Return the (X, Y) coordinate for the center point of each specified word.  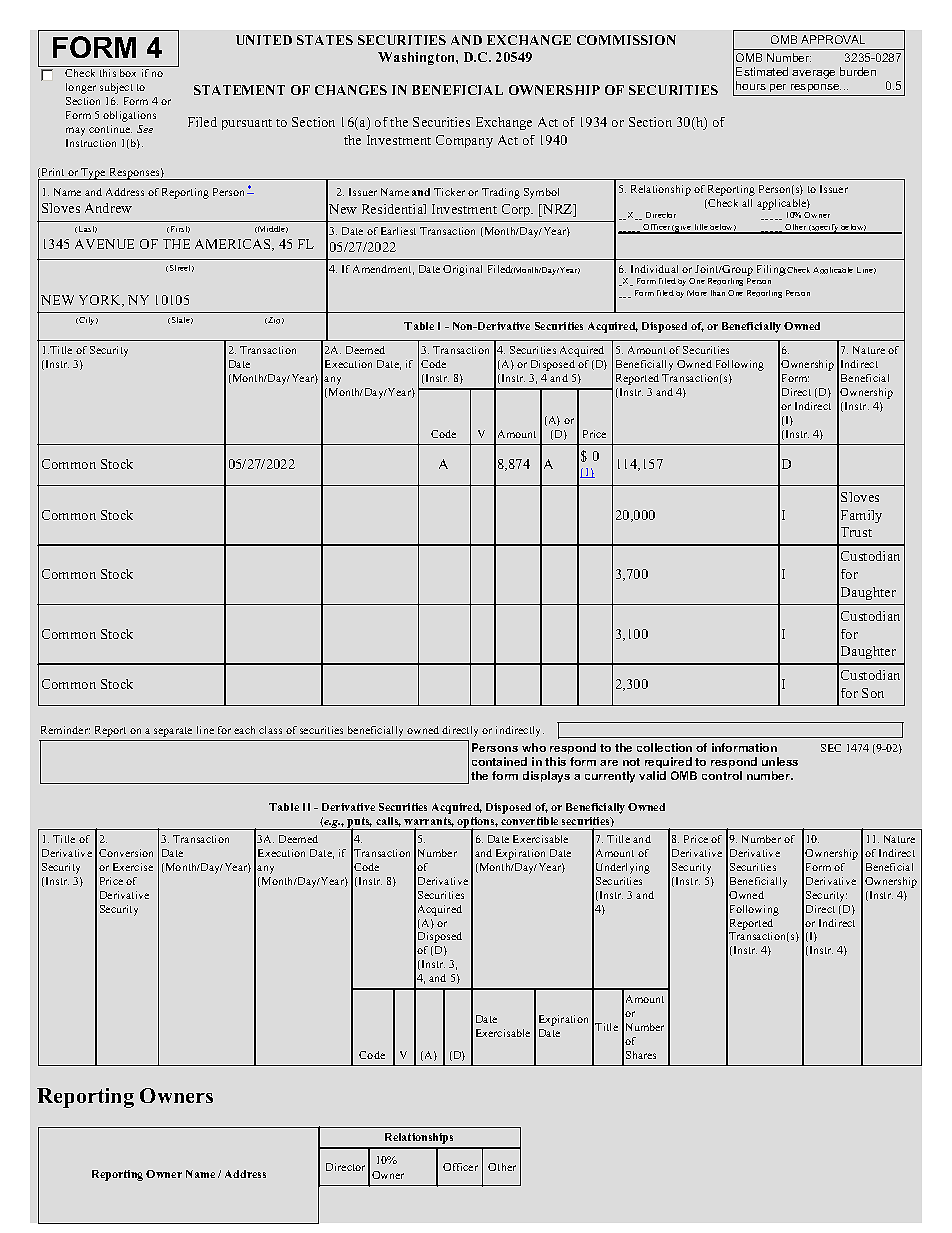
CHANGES (351, 90)
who (534, 747)
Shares (641, 1055)
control (722, 775)
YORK (101, 301)
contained (499, 761)
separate (173, 732)
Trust (856, 532)
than (718, 293)
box (128, 73)
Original (462, 270)
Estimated (762, 71)
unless (780, 761)
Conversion (126, 853)
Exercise (133, 867)
